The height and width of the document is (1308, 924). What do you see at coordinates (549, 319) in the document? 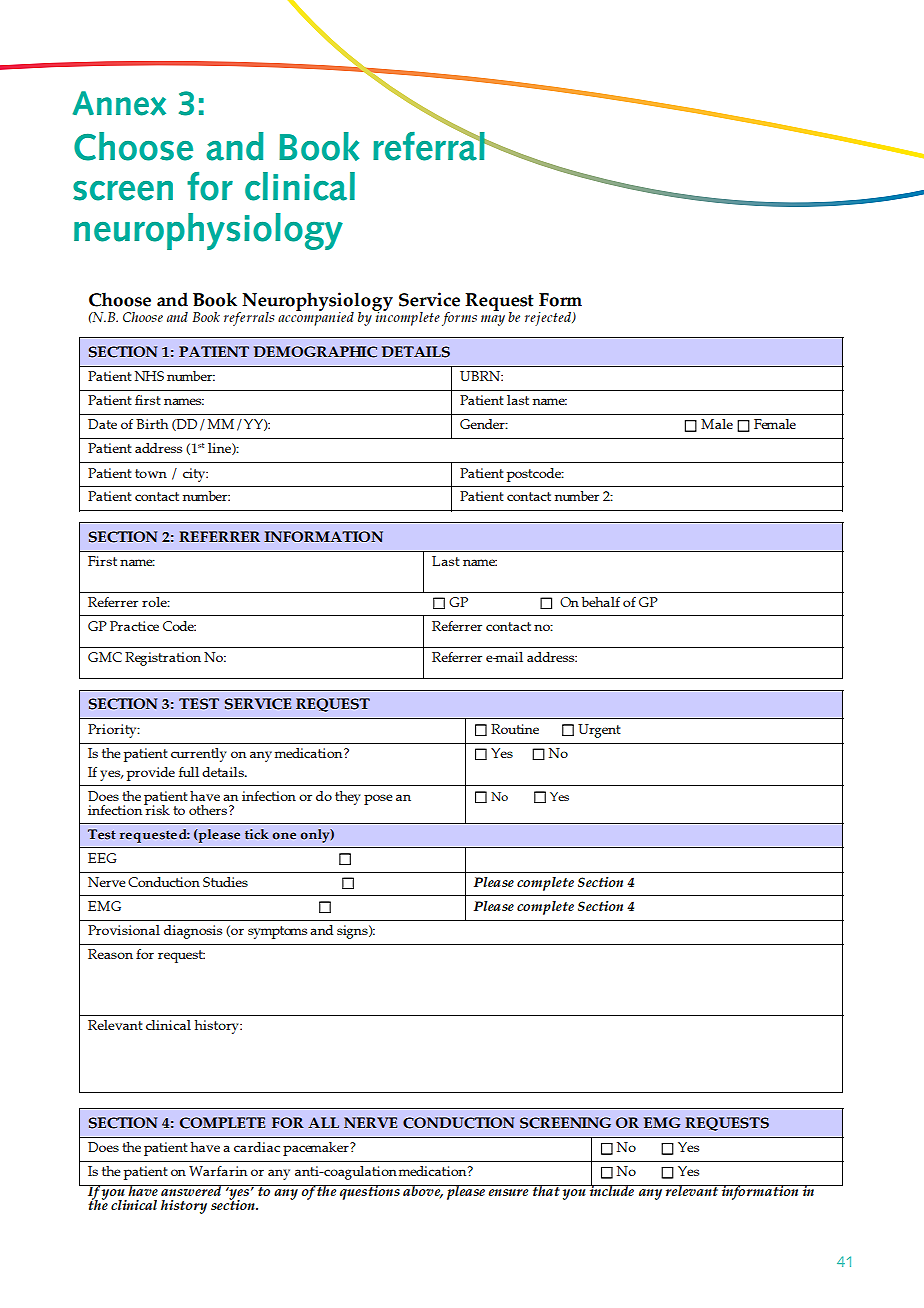
I see `rejected` at bounding box center [549, 319].
